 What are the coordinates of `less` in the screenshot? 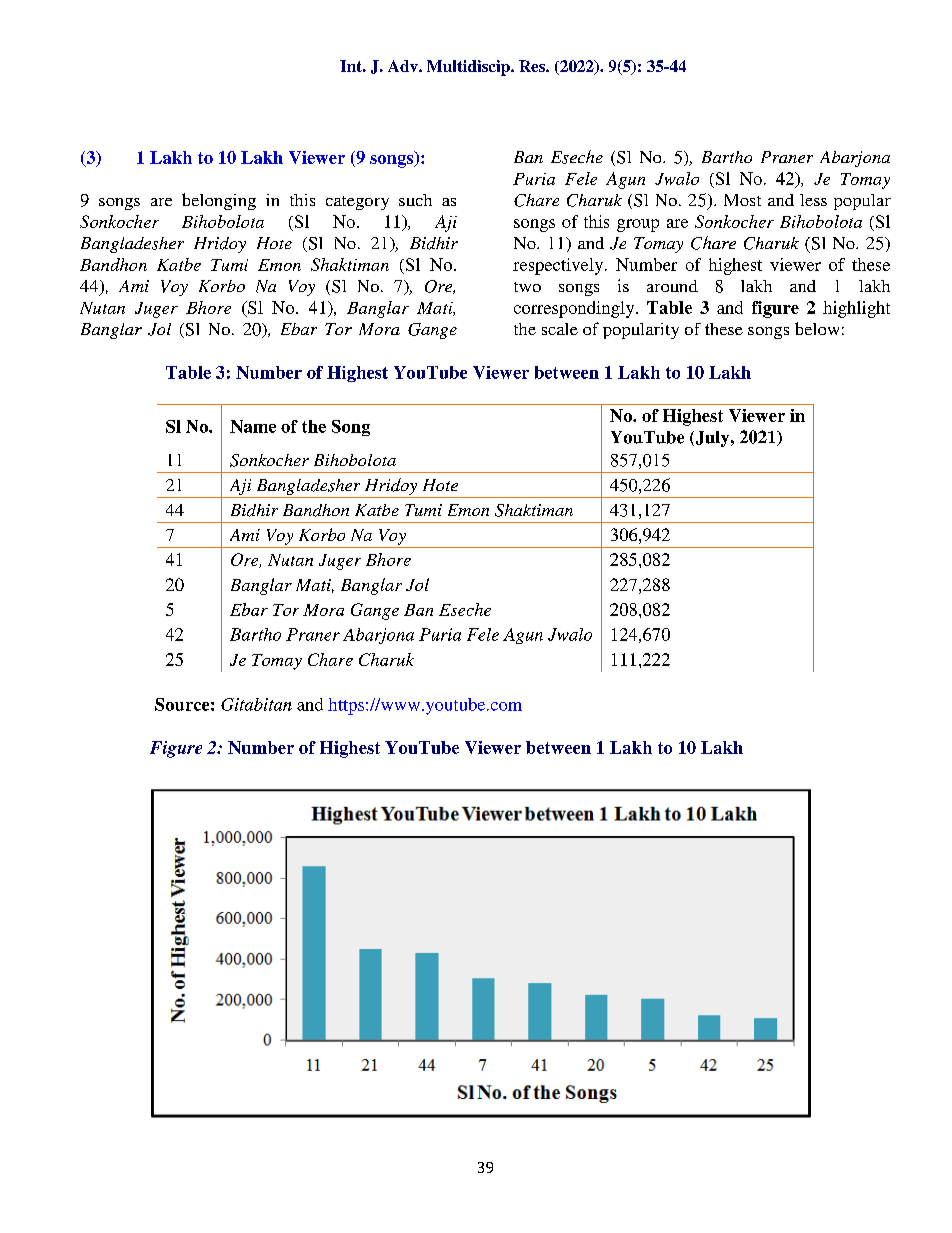 It's located at (813, 200).
